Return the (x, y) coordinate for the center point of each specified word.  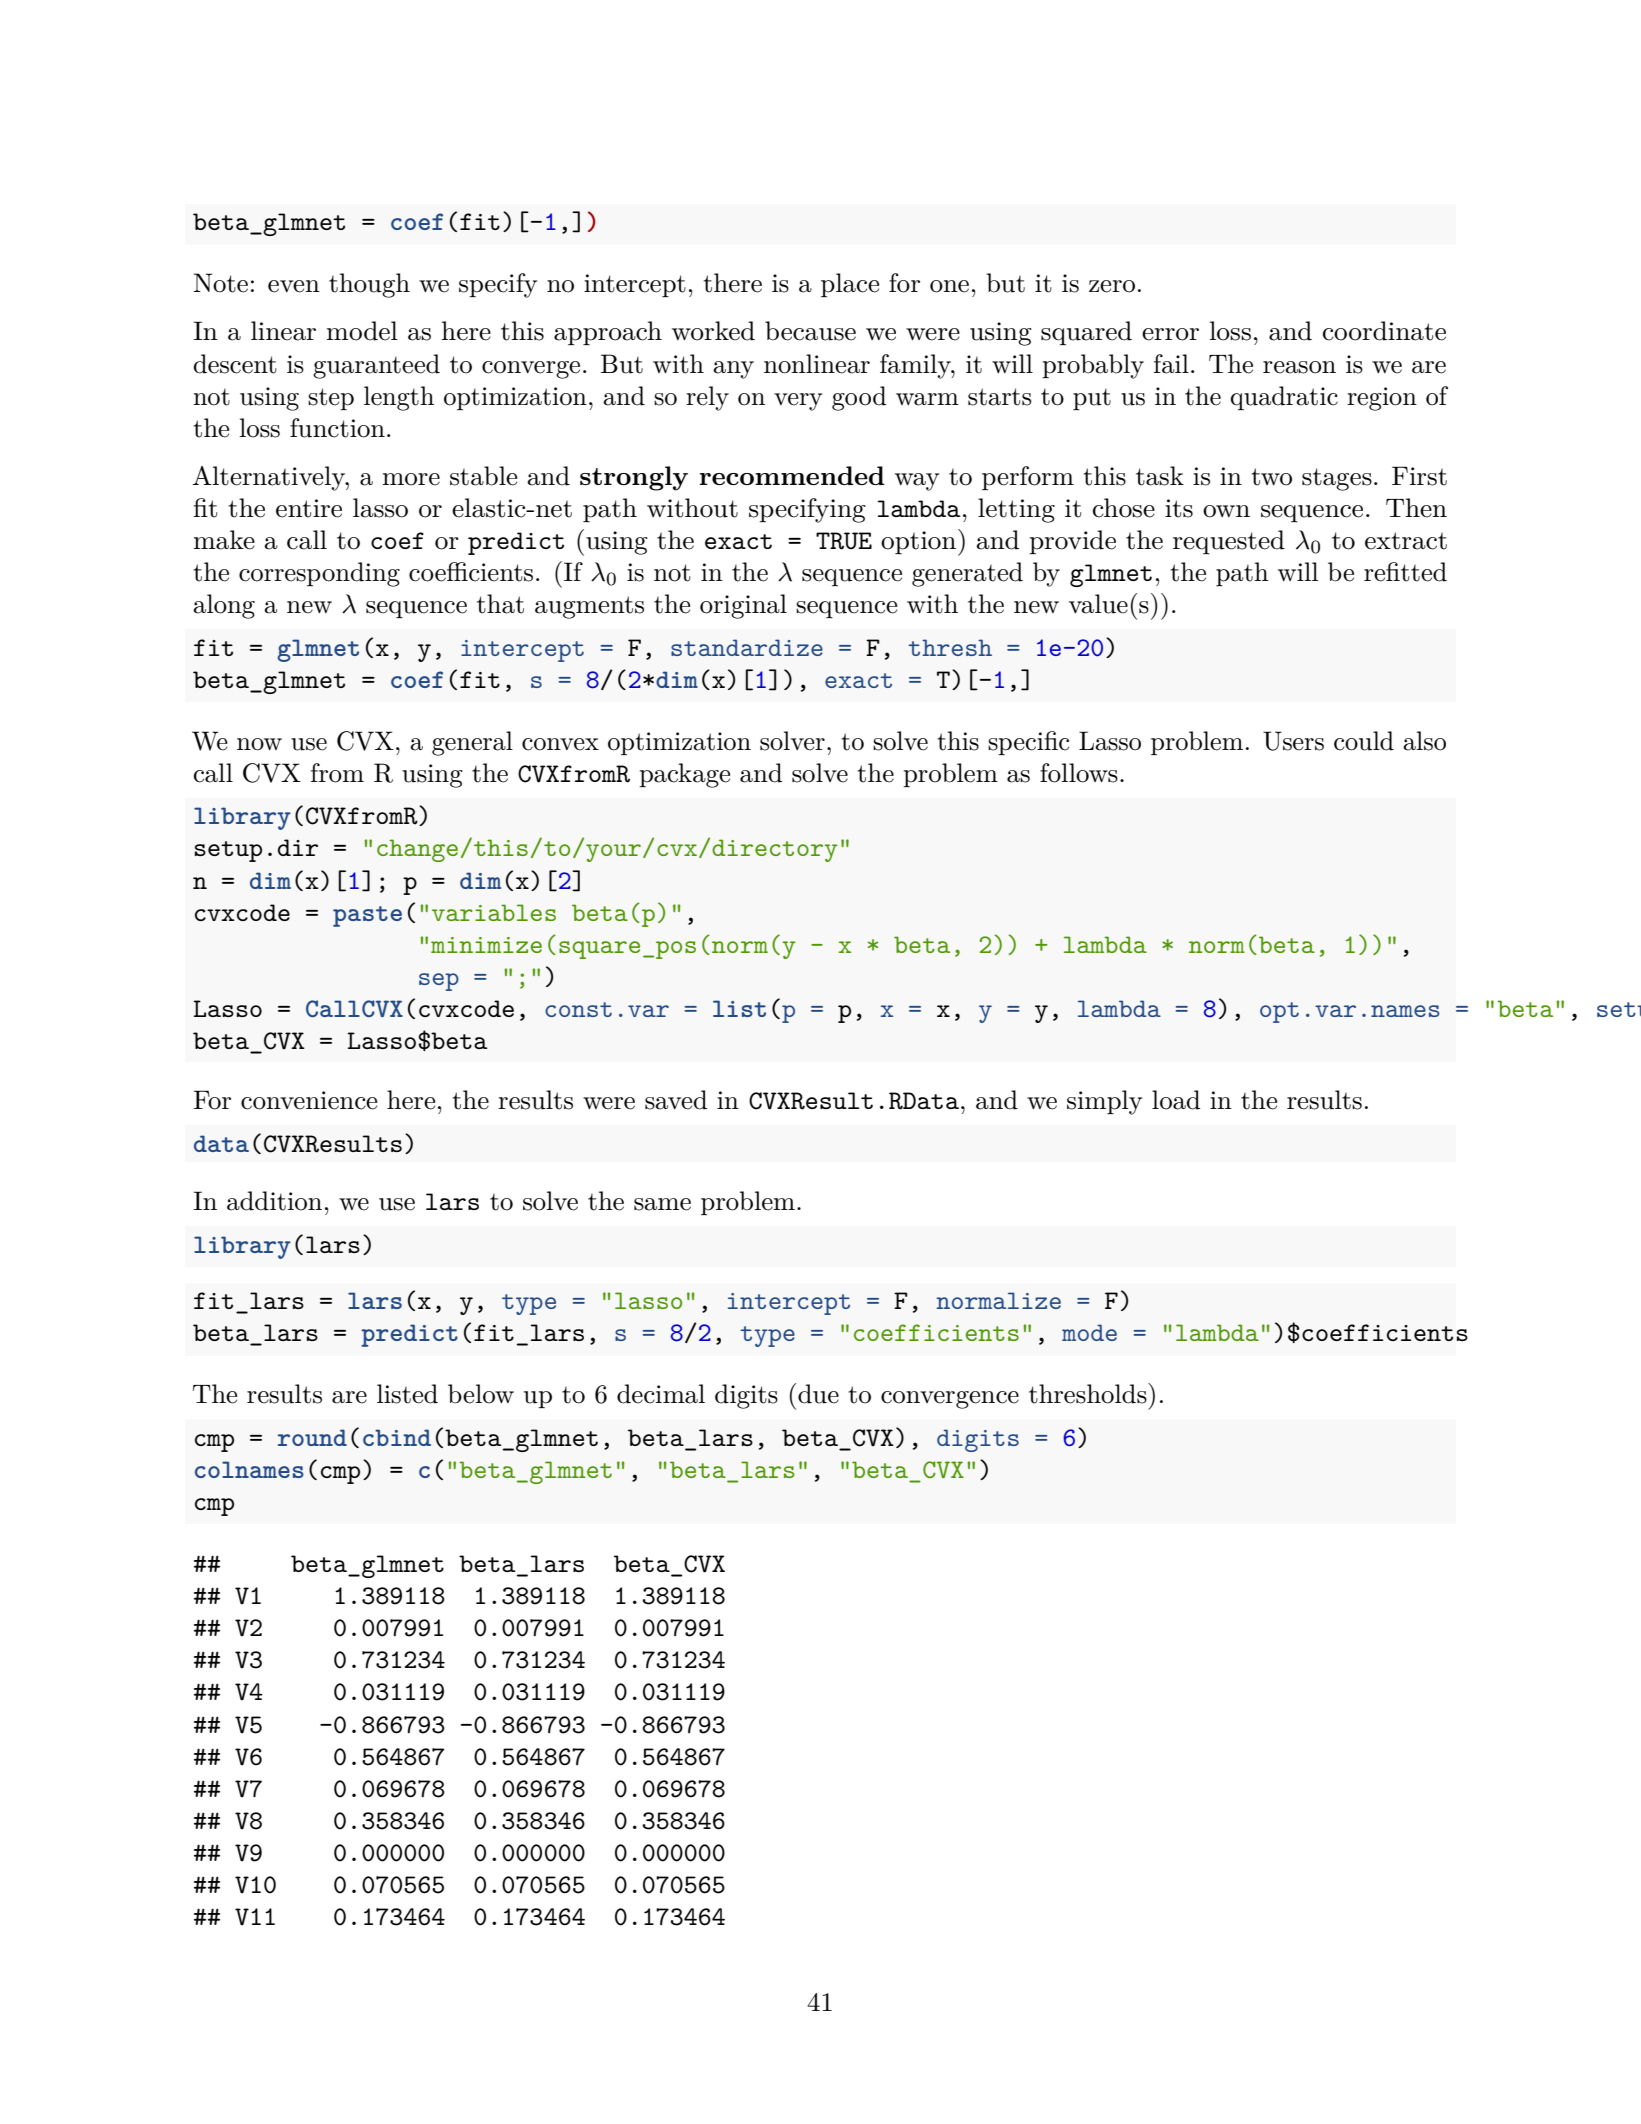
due (818, 1394)
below (481, 1394)
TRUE (844, 541)
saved (676, 1100)
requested (1229, 542)
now (259, 744)
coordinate (1384, 331)
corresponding (319, 574)
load (1176, 1100)
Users (1293, 741)
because (810, 331)
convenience (309, 1100)
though (369, 285)
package (684, 775)
